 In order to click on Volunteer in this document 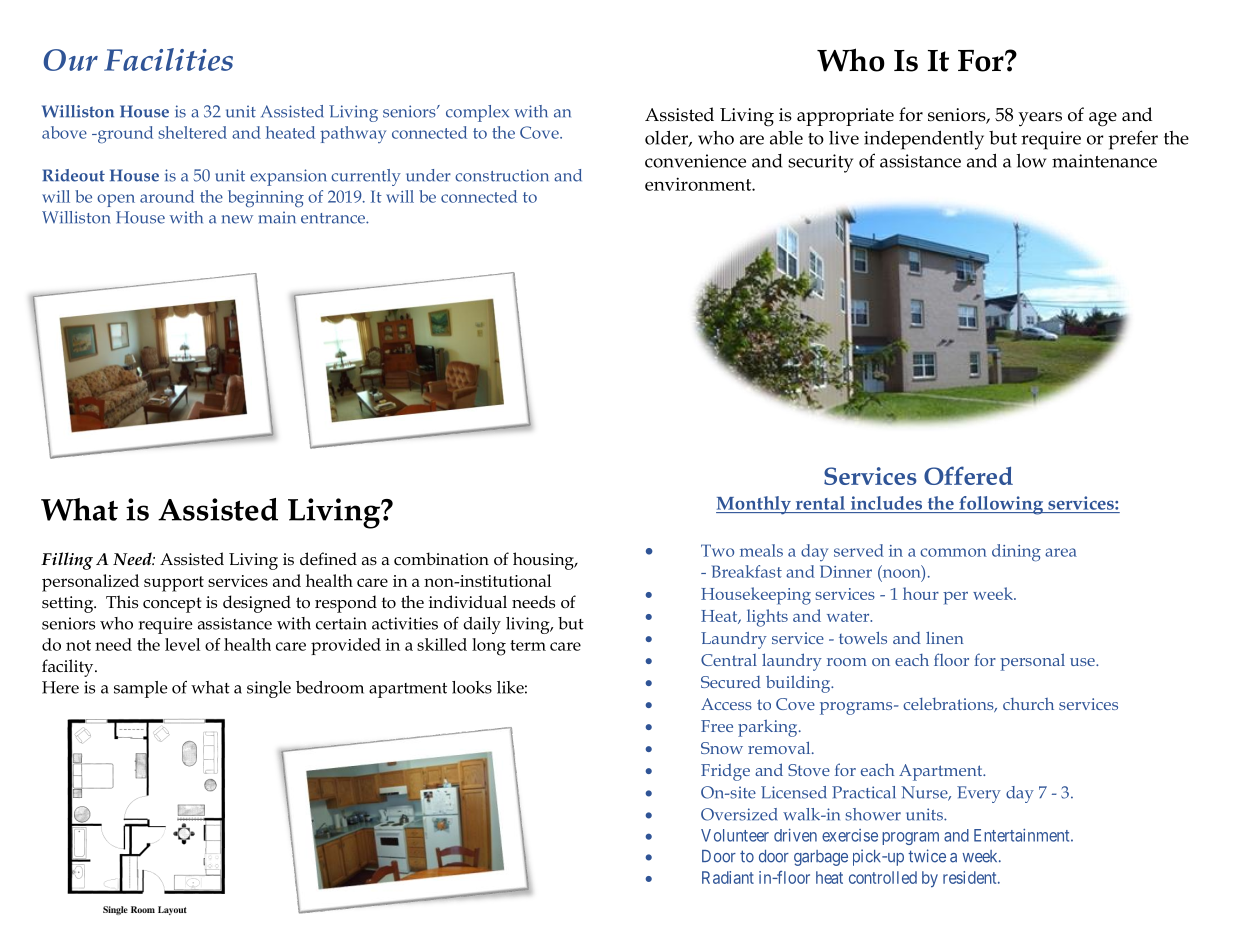, I will do `click(735, 835)`.
